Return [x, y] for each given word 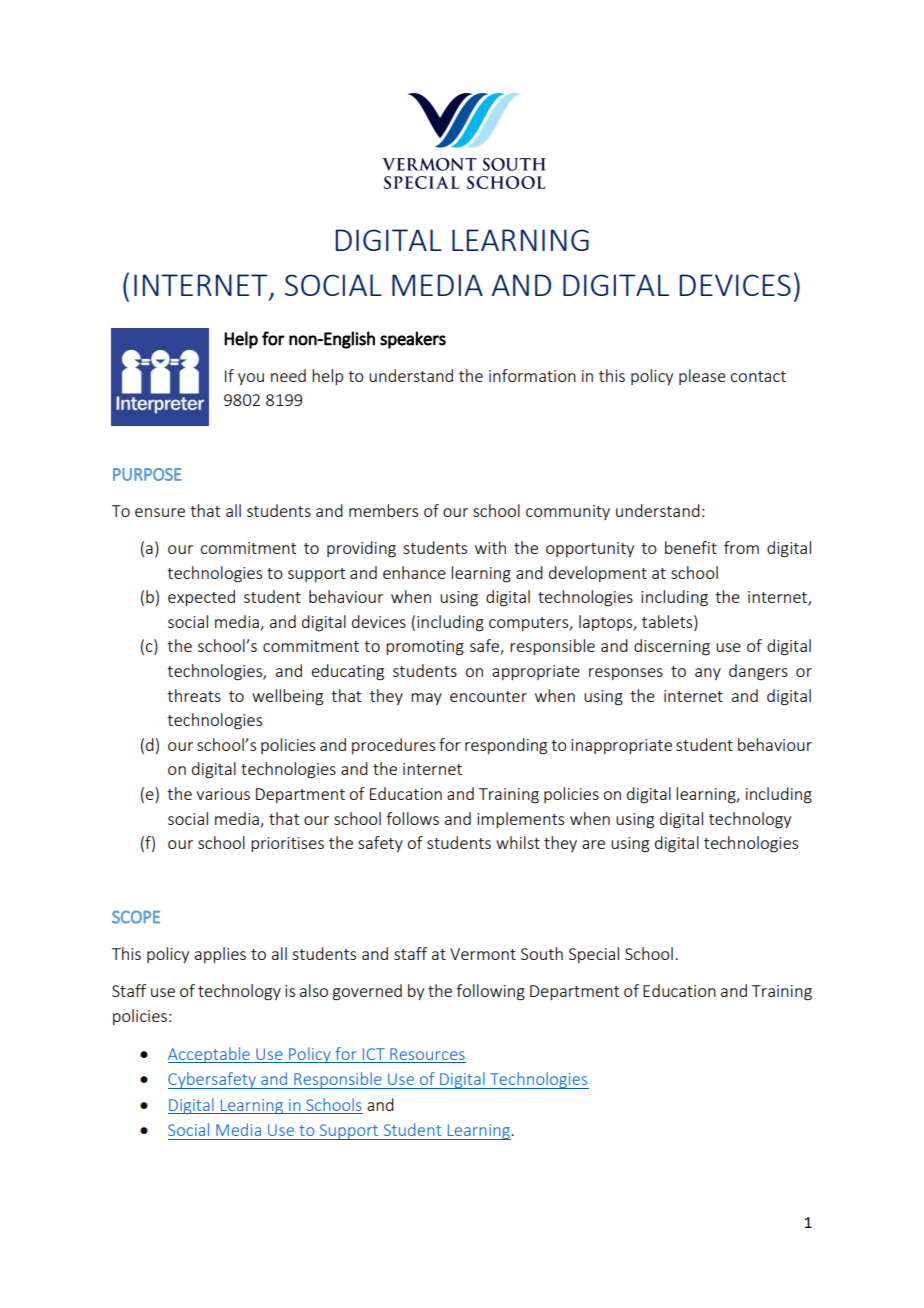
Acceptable [210, 1055]
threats [194, 695]
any [708, 674]
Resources [427, 1054]
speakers [413, 340]
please [702, 377]
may [426, 699]
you [251, 379]
